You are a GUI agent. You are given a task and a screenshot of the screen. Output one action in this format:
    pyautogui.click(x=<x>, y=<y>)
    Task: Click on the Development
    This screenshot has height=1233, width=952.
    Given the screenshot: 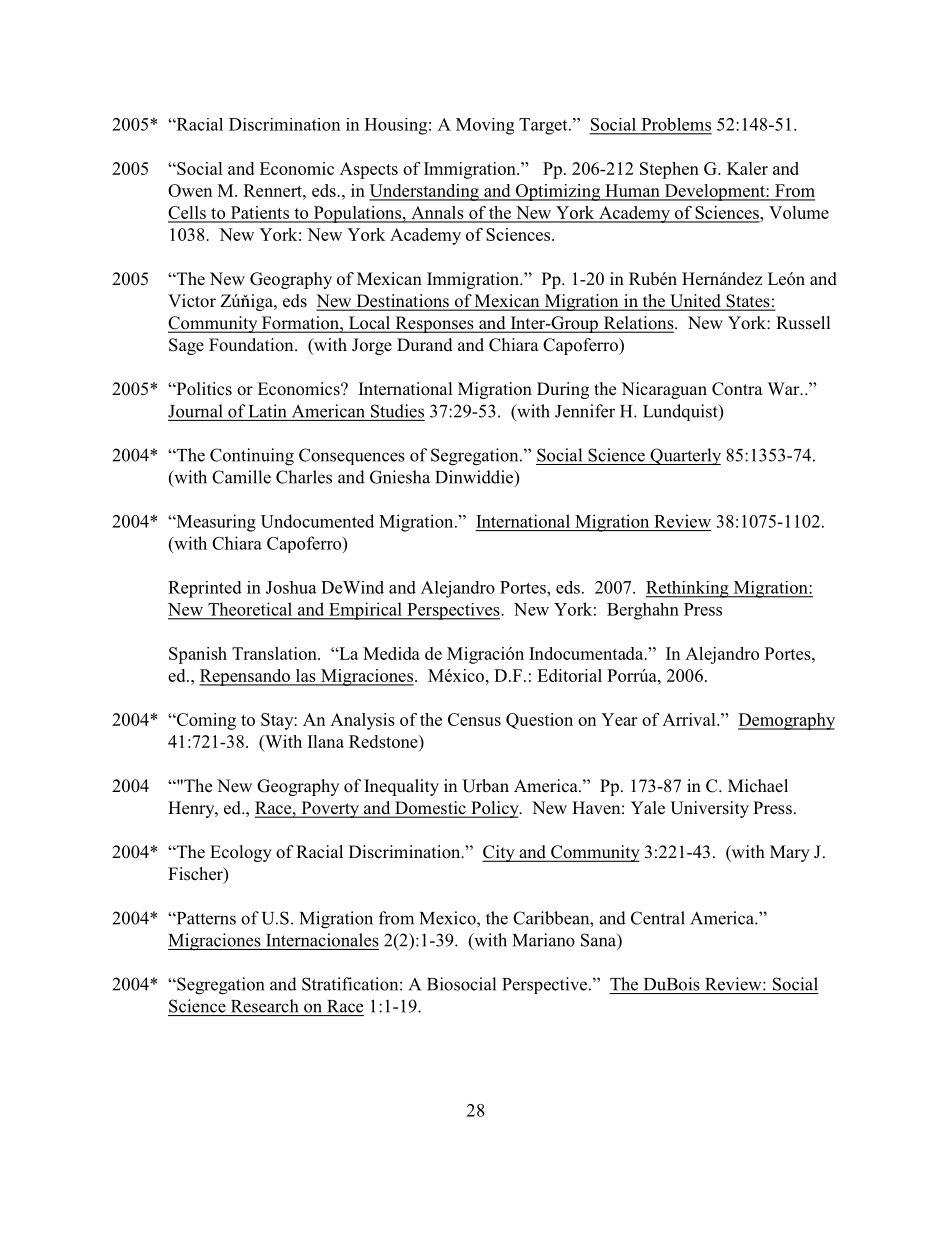 What is the action you would take?
    pyautogui.click(x=714, y=192)
